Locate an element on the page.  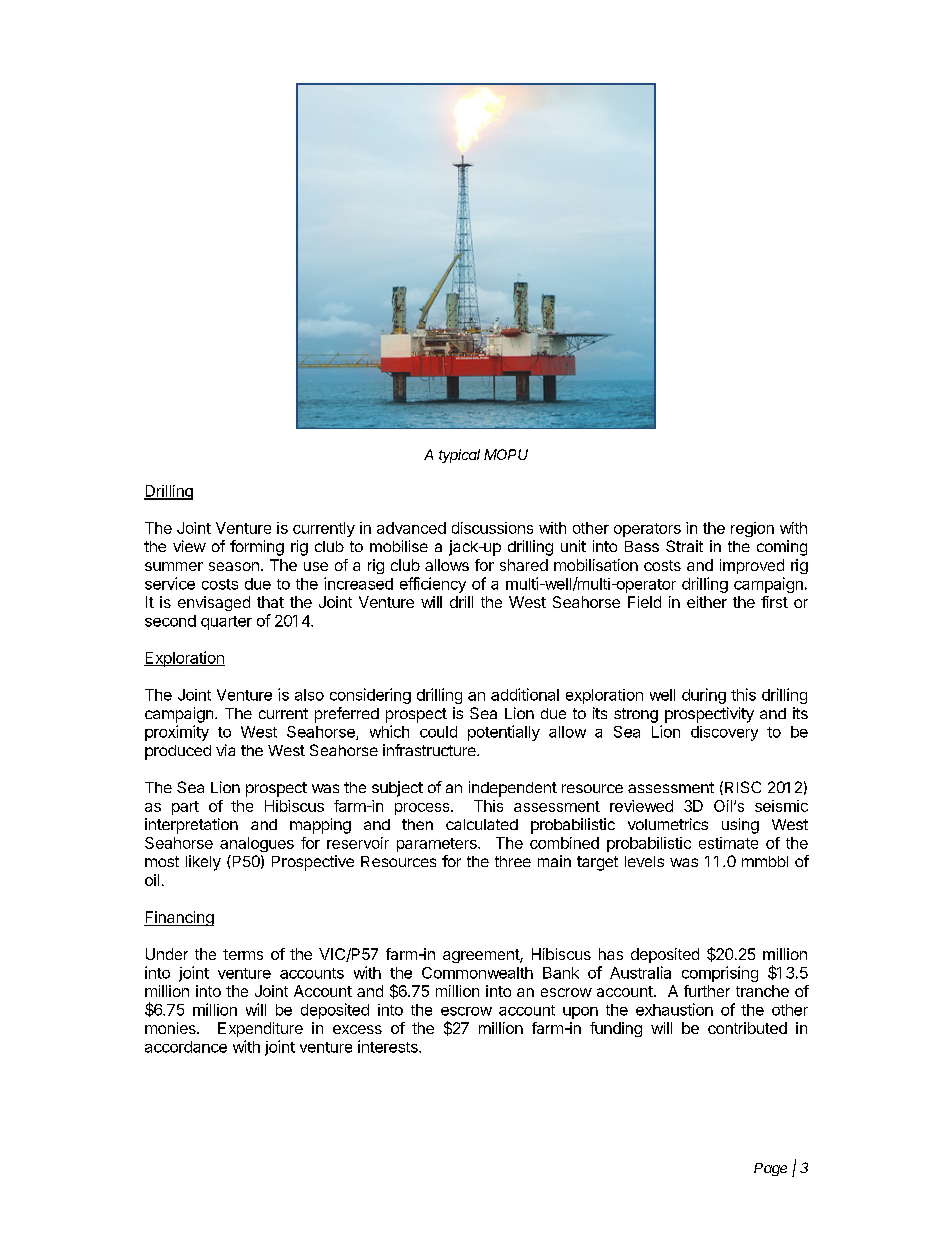
accordance is located at coordinates (186, 1047).
